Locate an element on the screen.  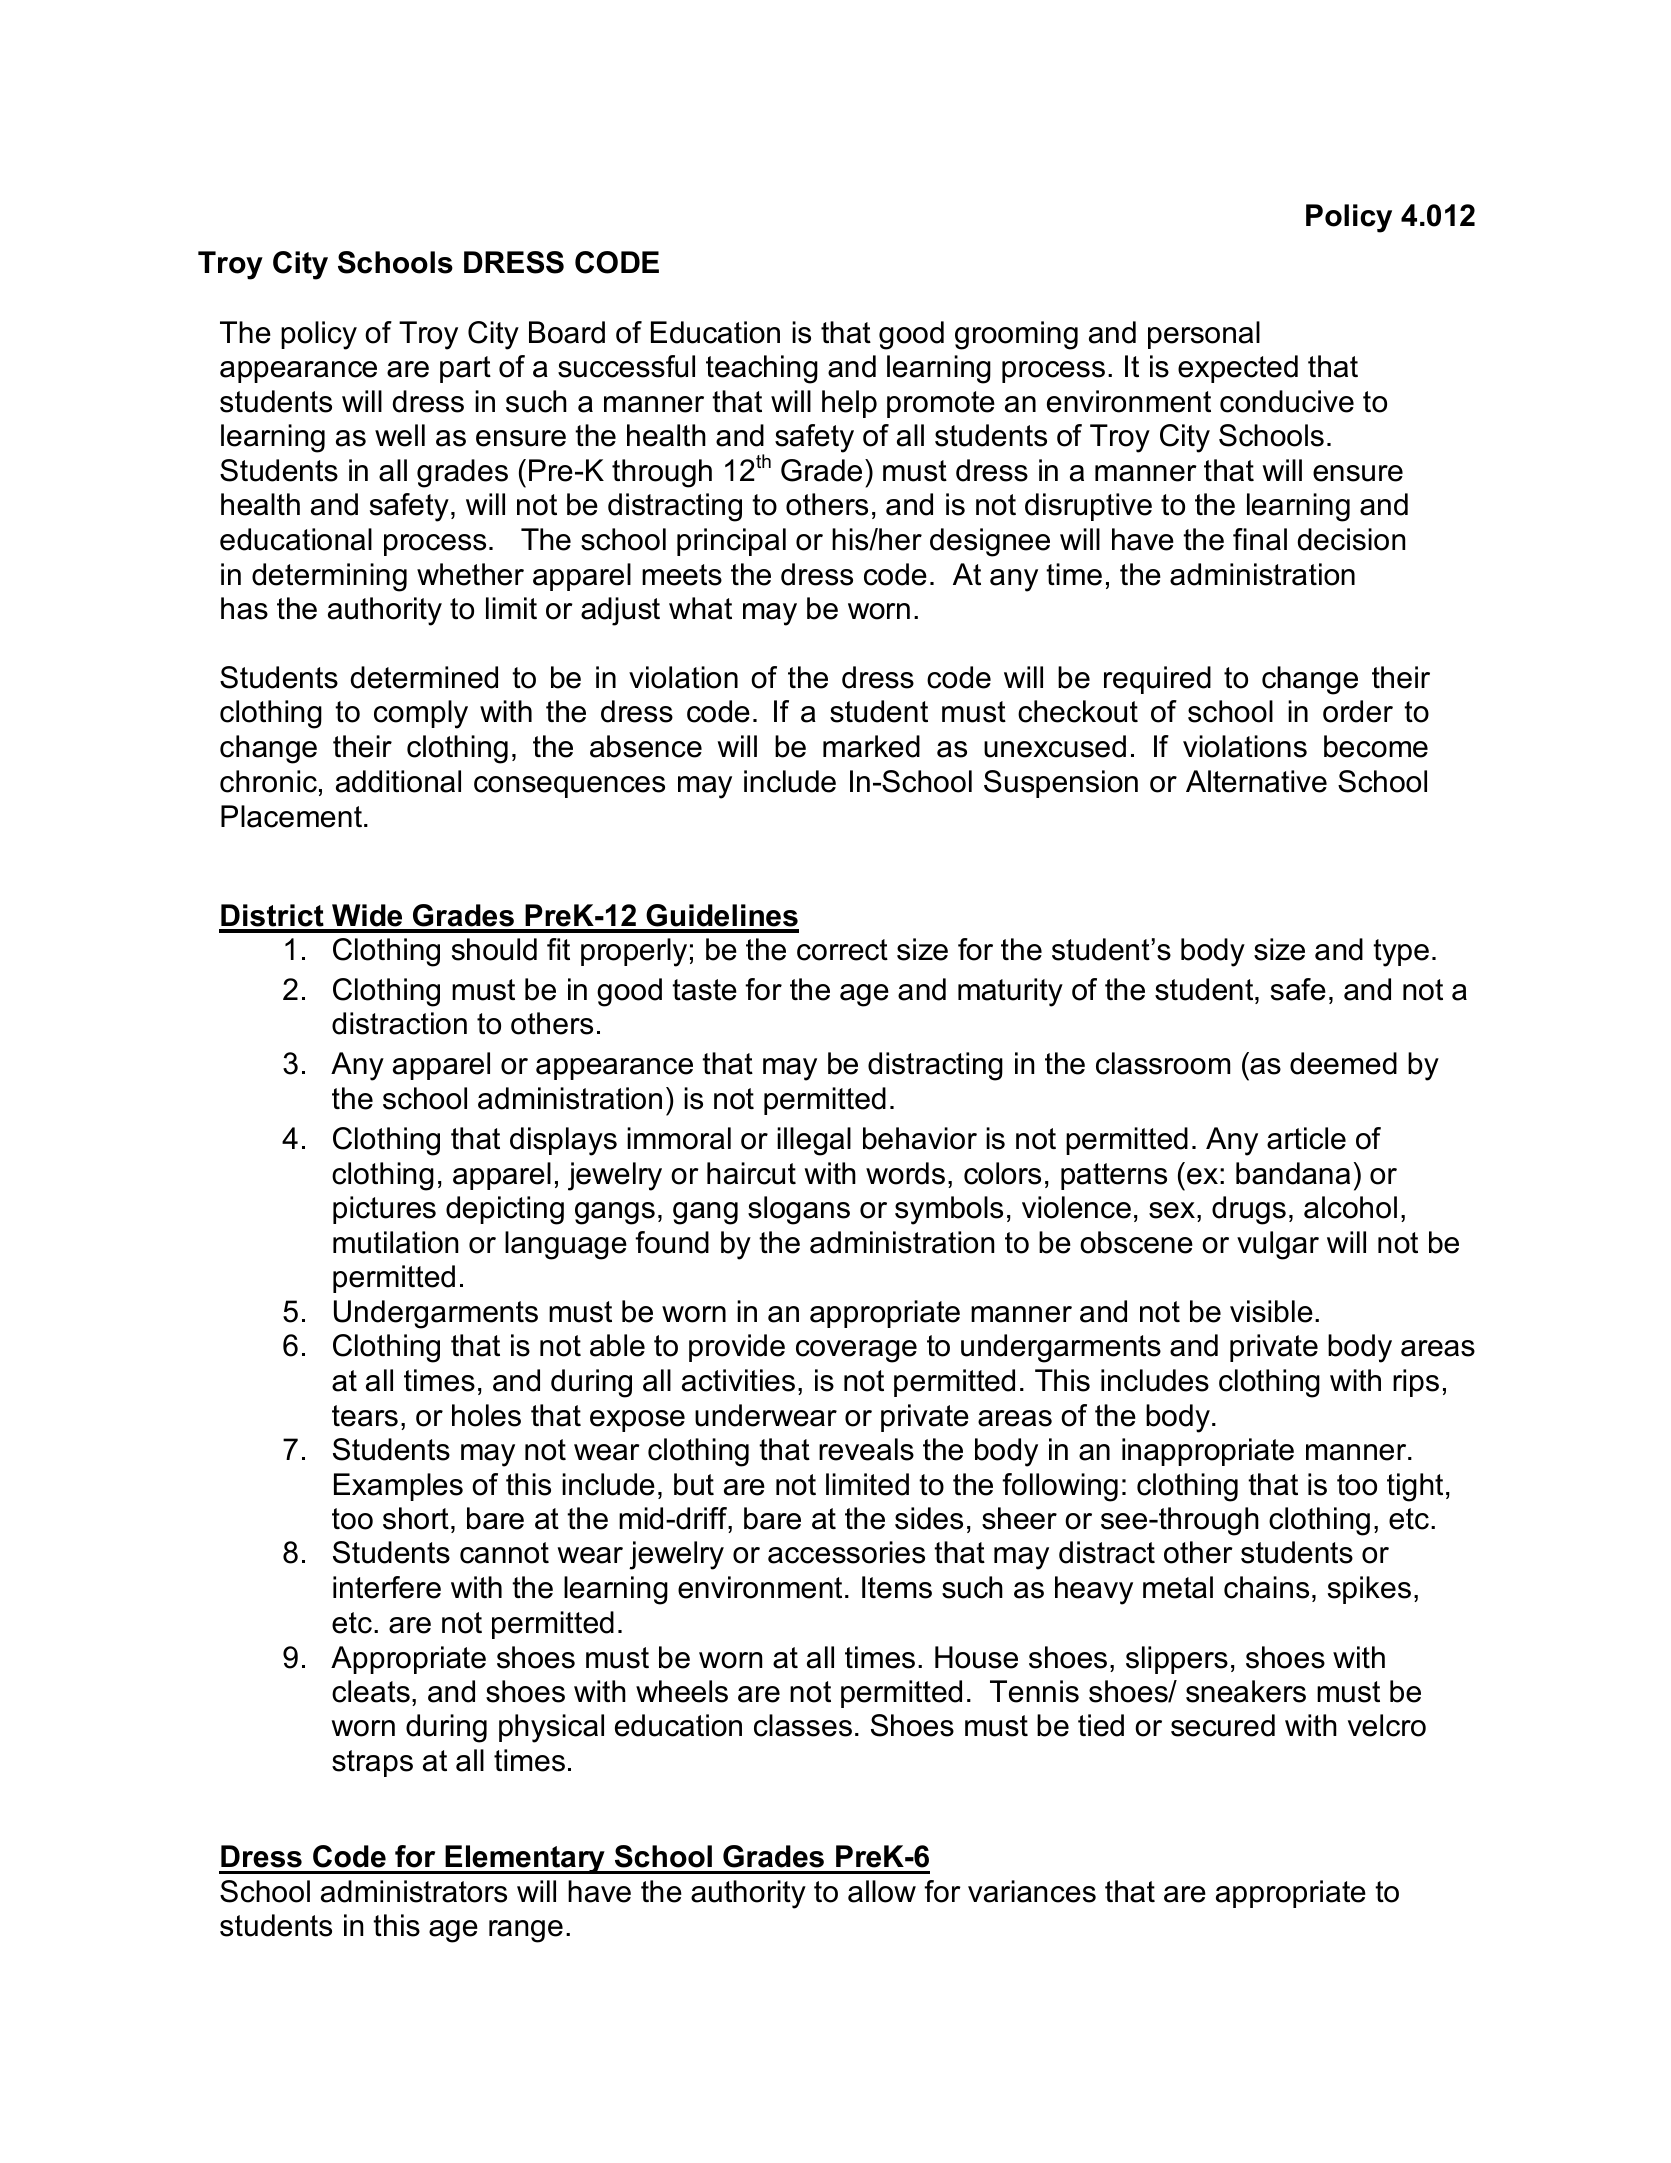
illegal is located at coordinates (814, 1141).
